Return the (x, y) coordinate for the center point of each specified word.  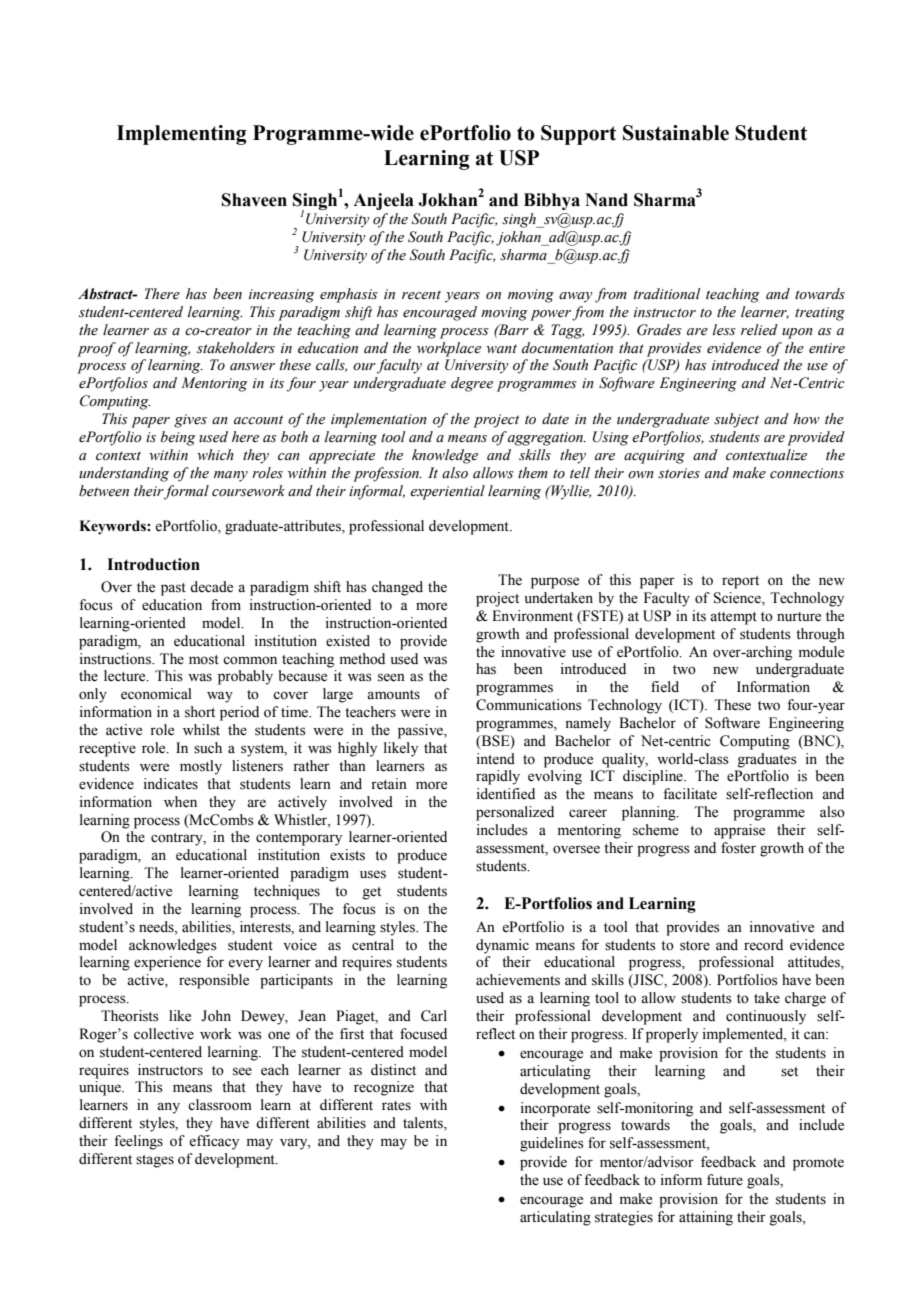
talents (424, 1124)
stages (155, 1161)
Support (578, 135)
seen (391, 677)
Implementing (182, 135)
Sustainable (676, 133)
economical (156, 694)
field (665, 687)
